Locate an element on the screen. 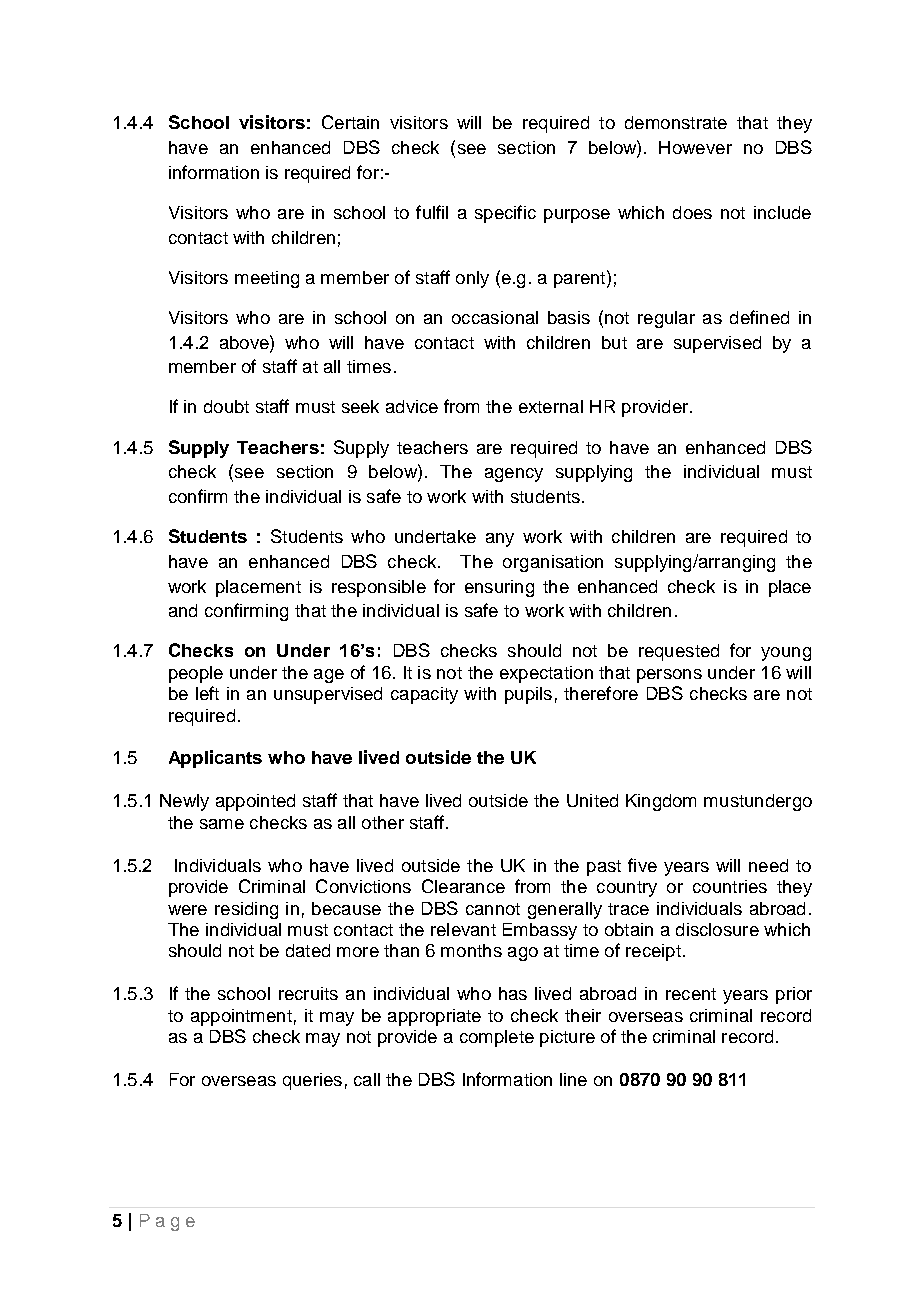 The width and height of the screenshot is (924, 1308). ensuring is located at coordinates (499, 588).
